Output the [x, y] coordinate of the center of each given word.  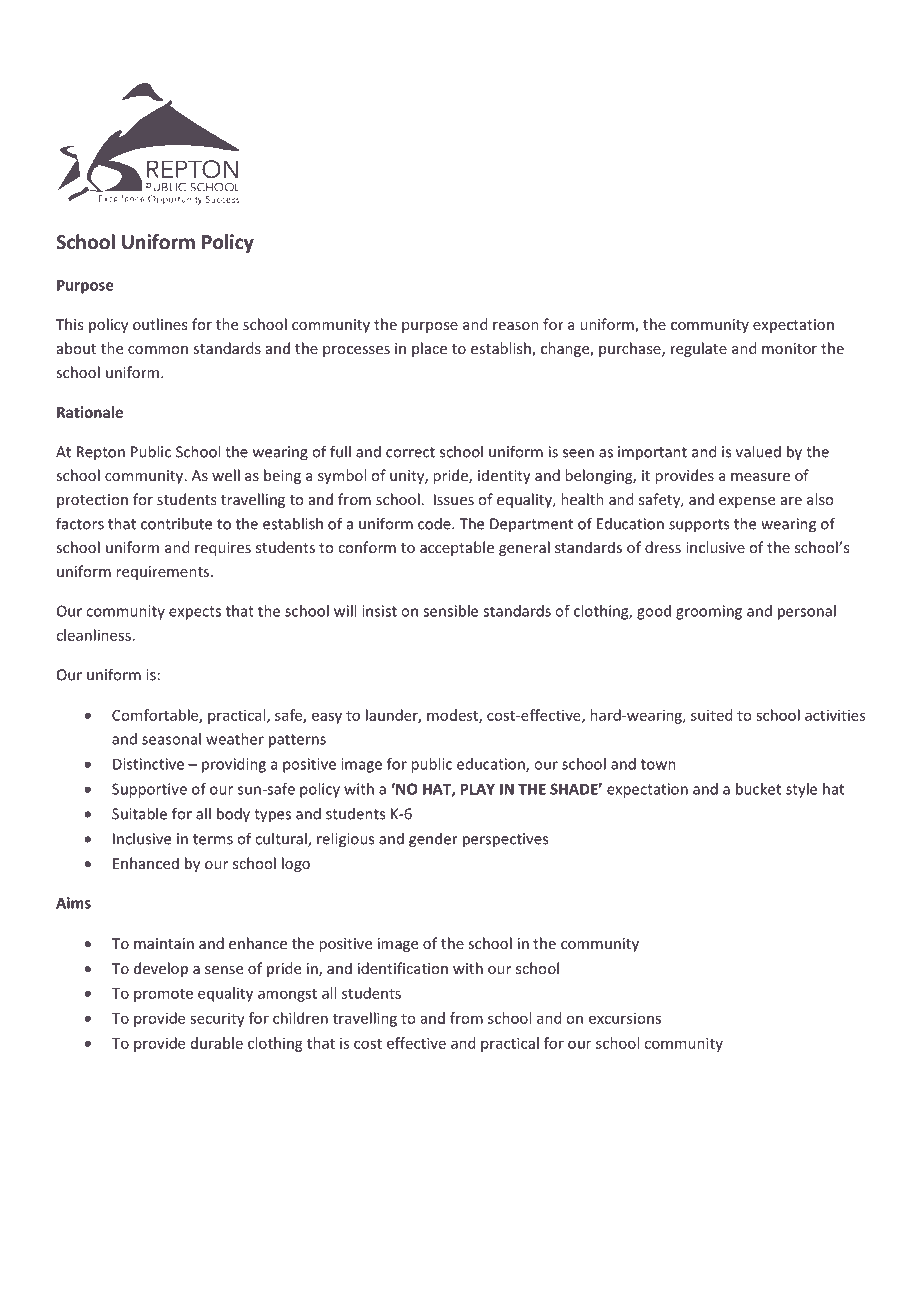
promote [163, 995]
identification [403, 968]
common [158, 350]
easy [327, 718]
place [429, 349]
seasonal [171, 739]
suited [711, 715]
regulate [699, 349]
